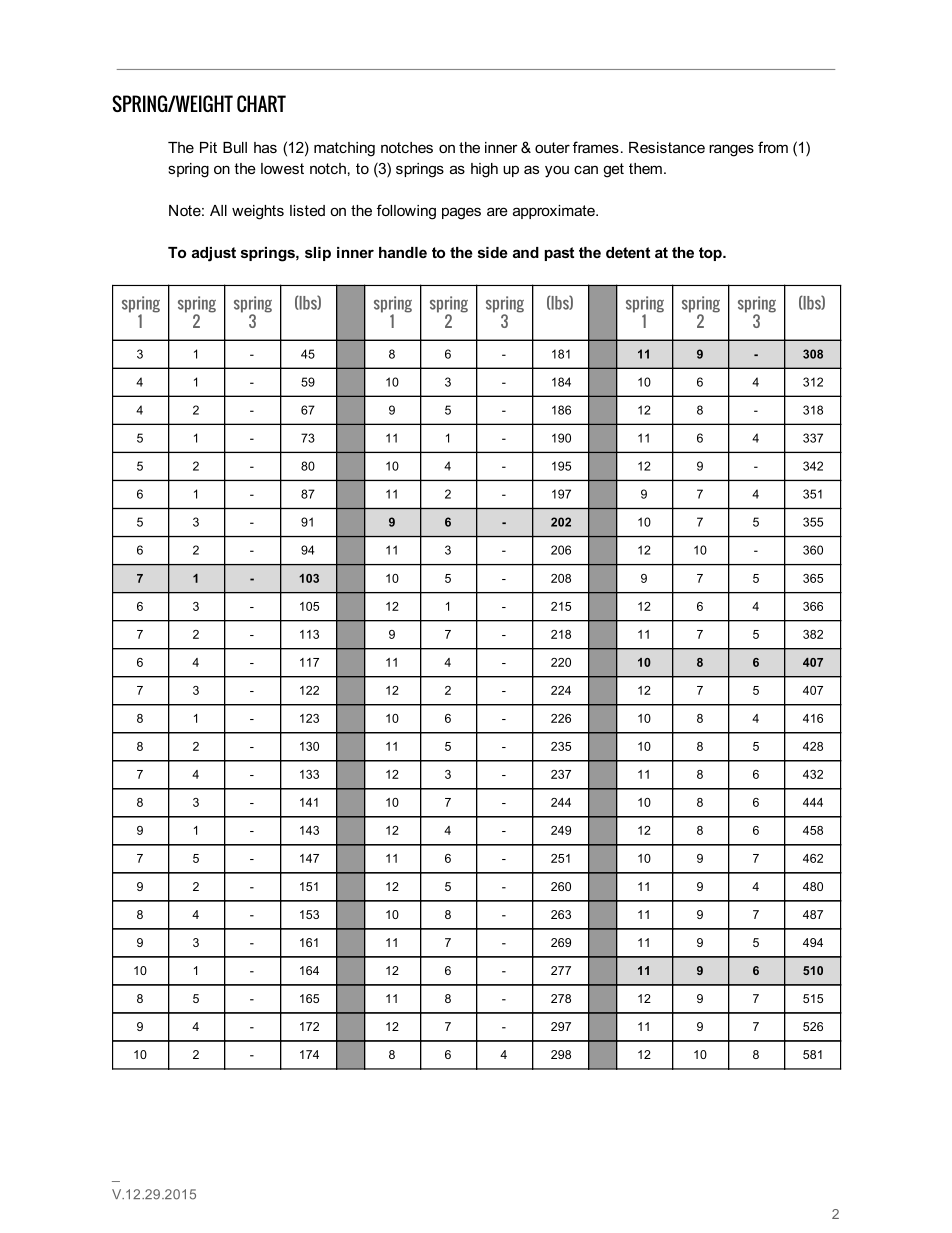 This page has width=952, height=1233. What do you see at coordinates (711, 254) in the page?
I see `top` at bounding box center [711, 254].
